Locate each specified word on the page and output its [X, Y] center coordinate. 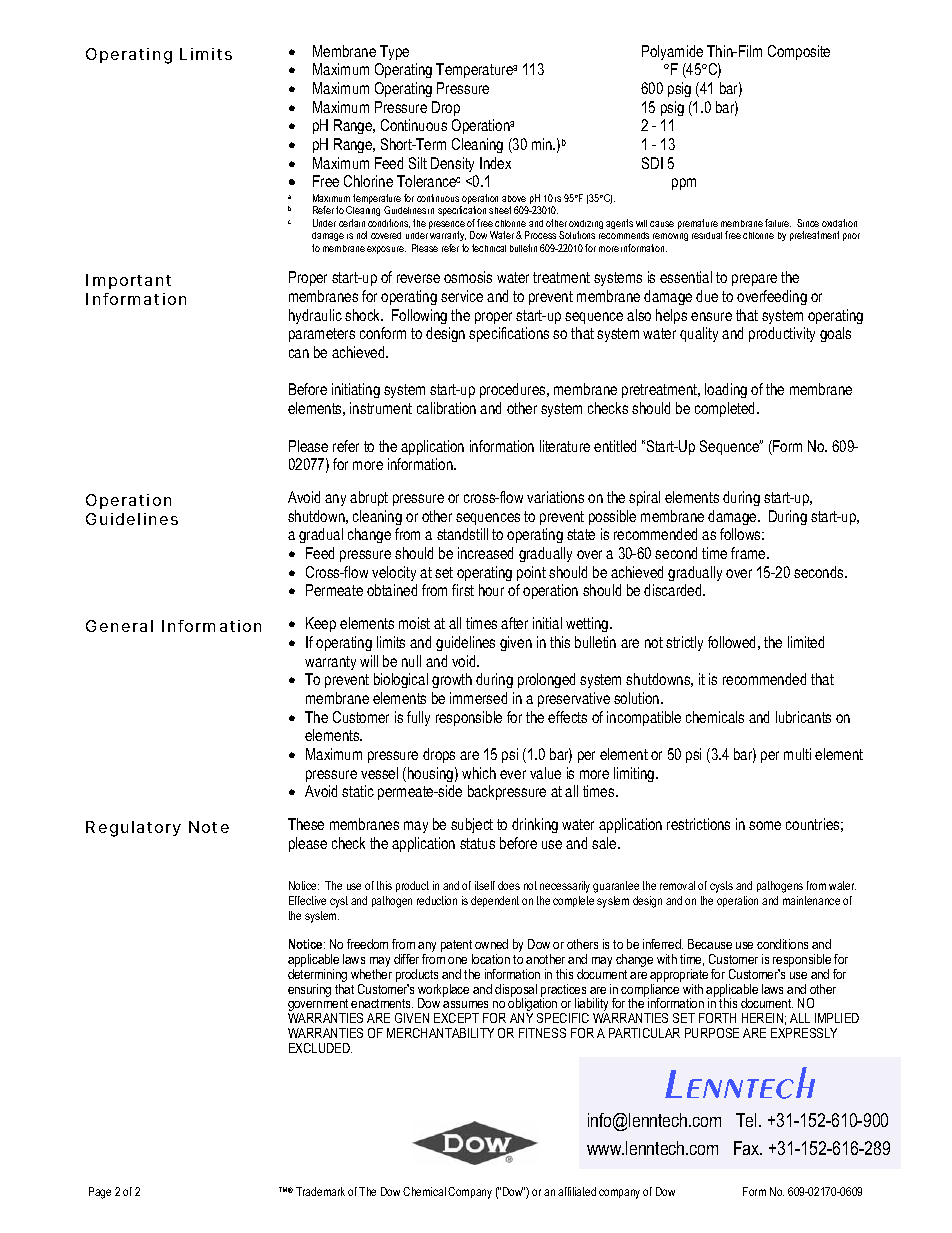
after [514, 623]
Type [394, 52]
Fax [748, 1148]
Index [495, 163]
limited [806, 642]
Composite [799, 52]
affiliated [577, 1191]
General [119, 626]
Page [100, 1193]
